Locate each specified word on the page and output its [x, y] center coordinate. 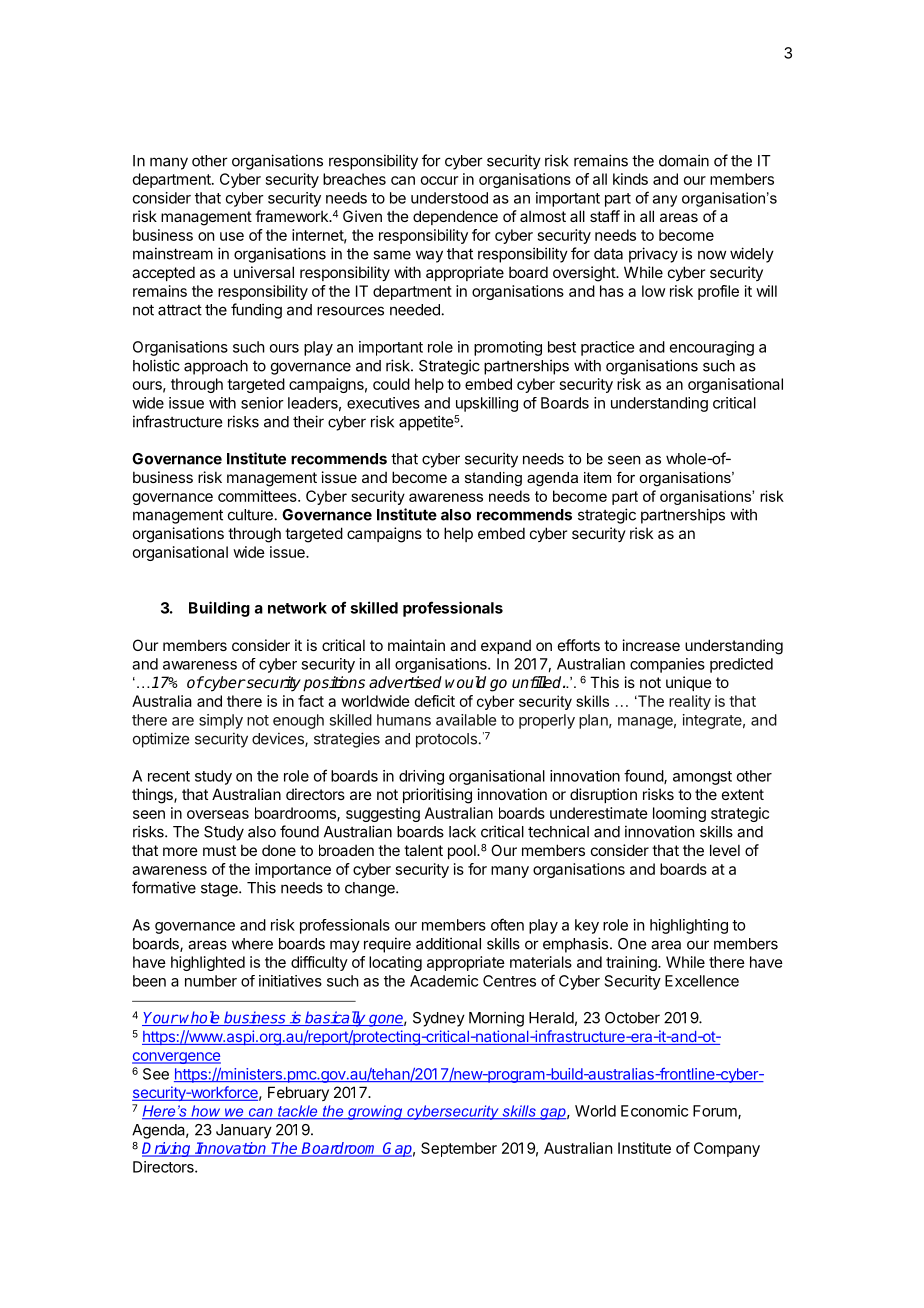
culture [250, 515]
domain [684, 160]
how [206, 1112]
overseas [218, 814]
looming [679, 814]
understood [449, 198]
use [232, 236]
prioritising [437, 796]
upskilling [487, 404]
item [597, 477]
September [459, 1149]
